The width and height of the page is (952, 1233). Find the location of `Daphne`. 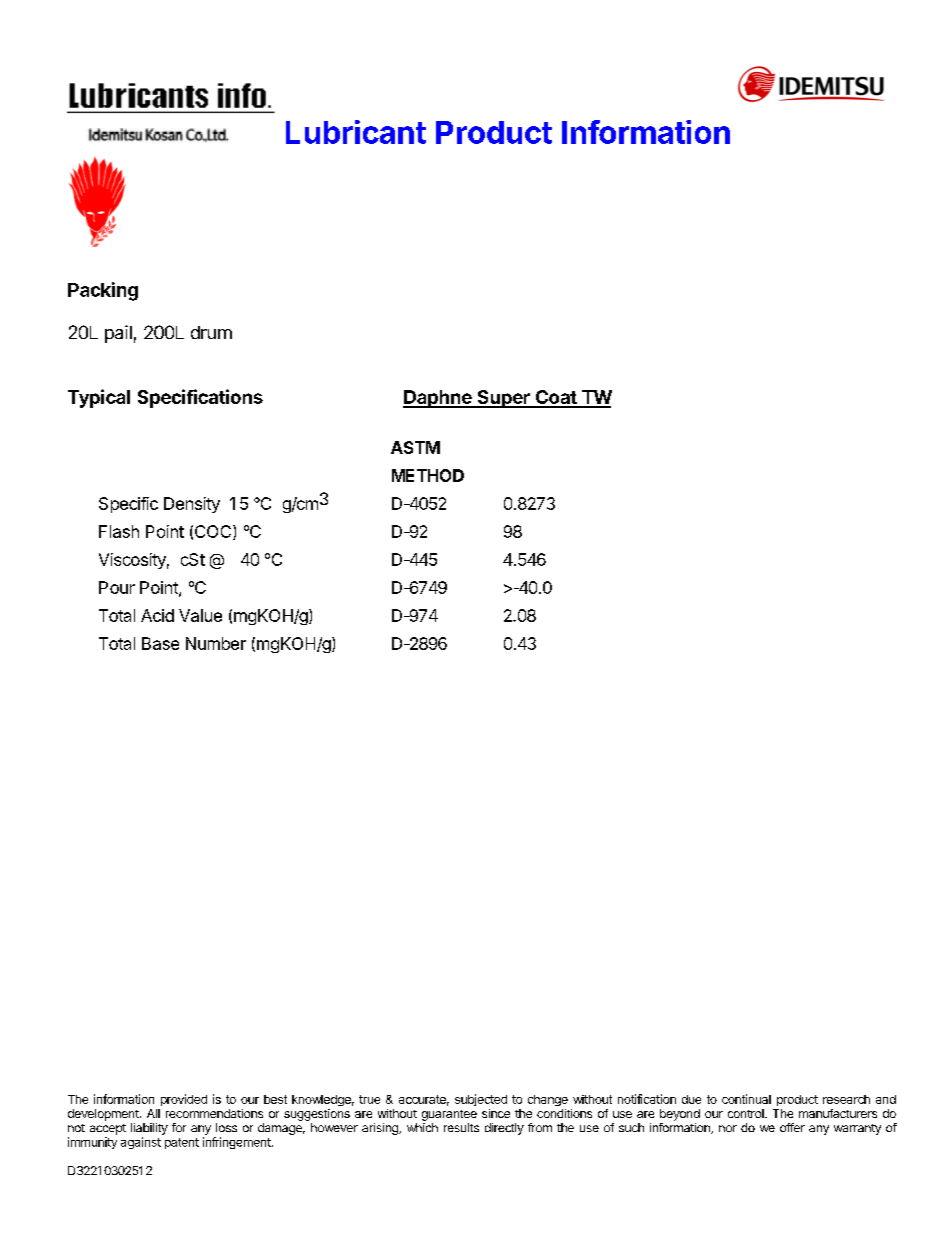

Daphne is located at coordinates (438, 399).
